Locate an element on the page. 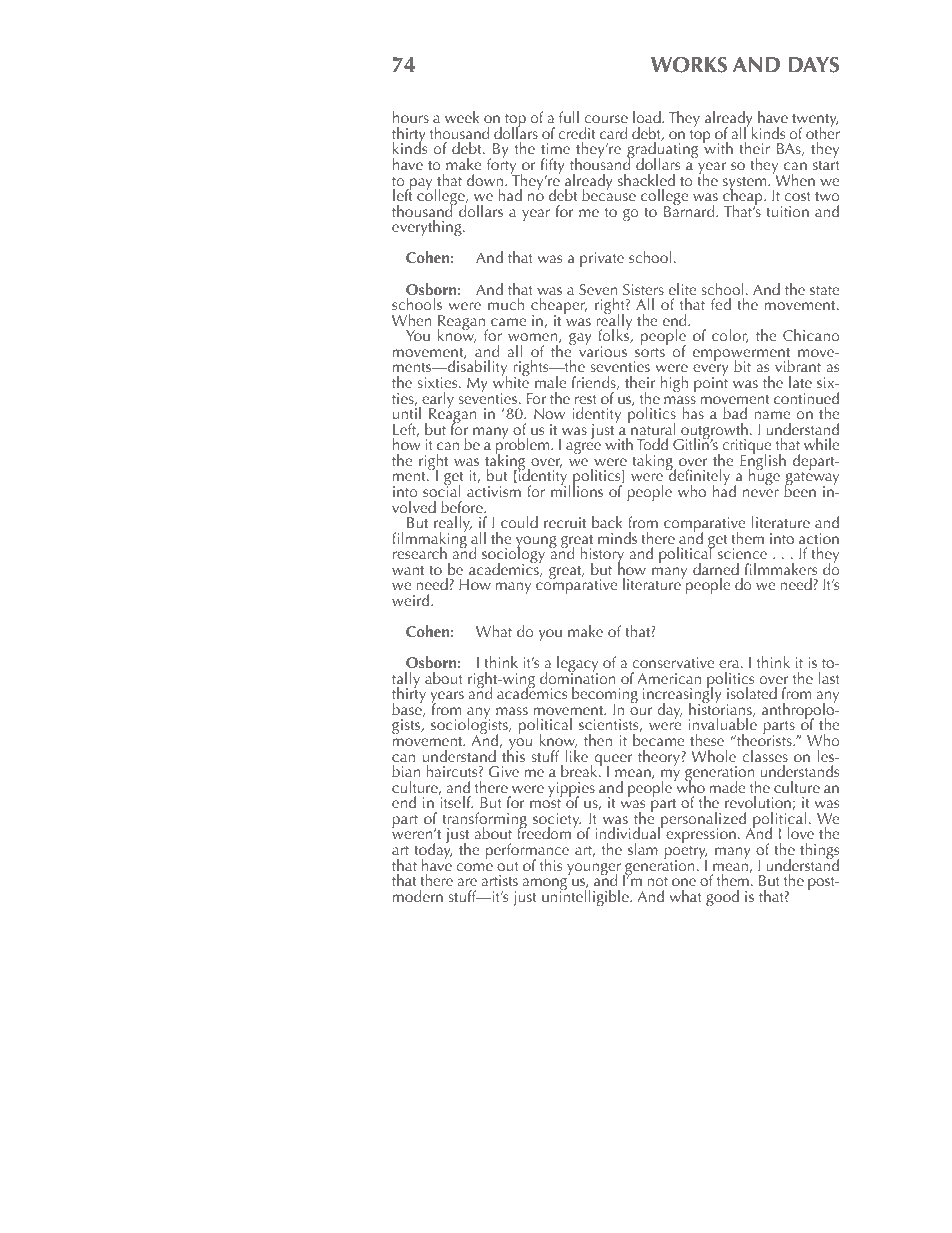  white is located at coordinates (511, 381).
